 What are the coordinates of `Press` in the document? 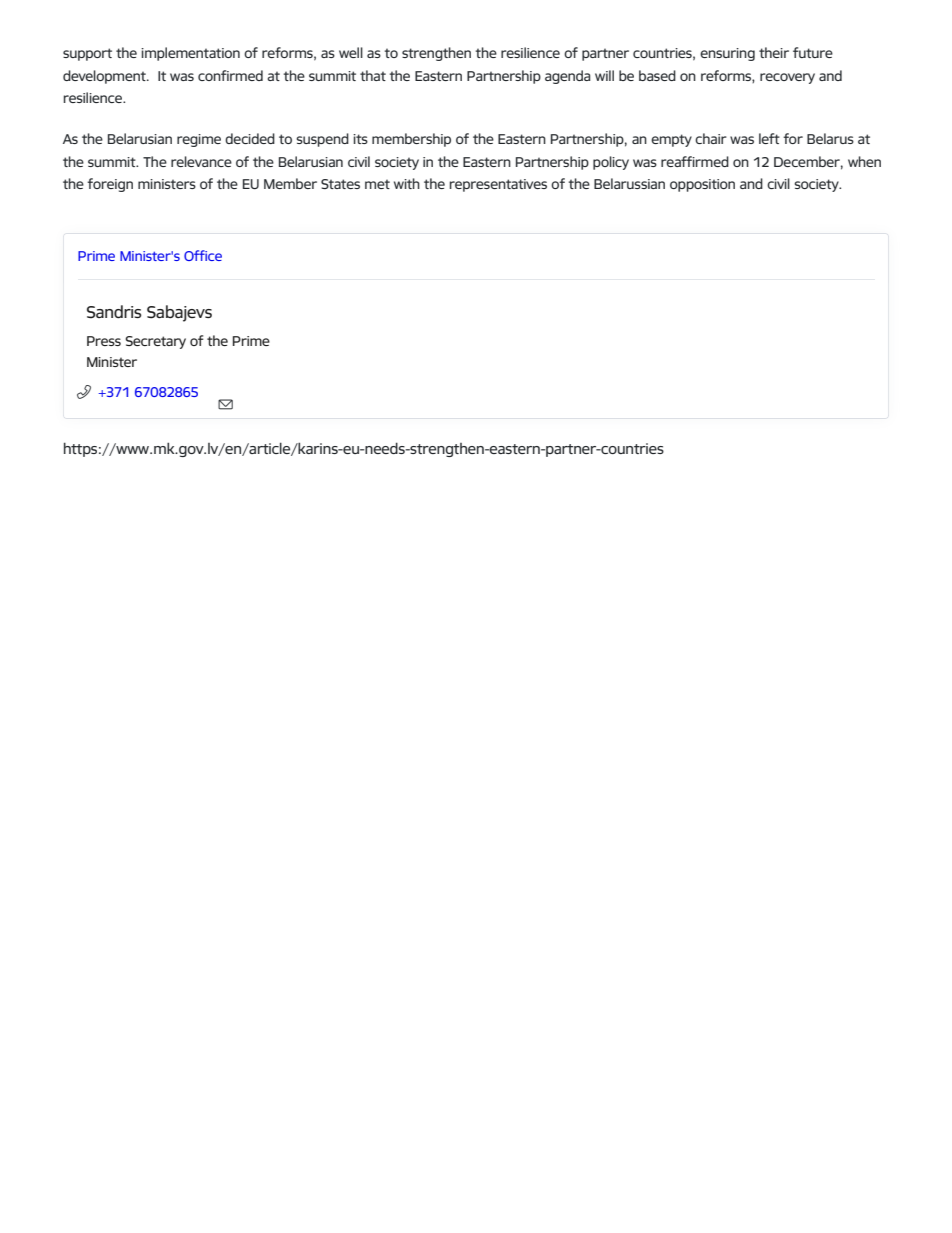 It's located at (104, 341).
